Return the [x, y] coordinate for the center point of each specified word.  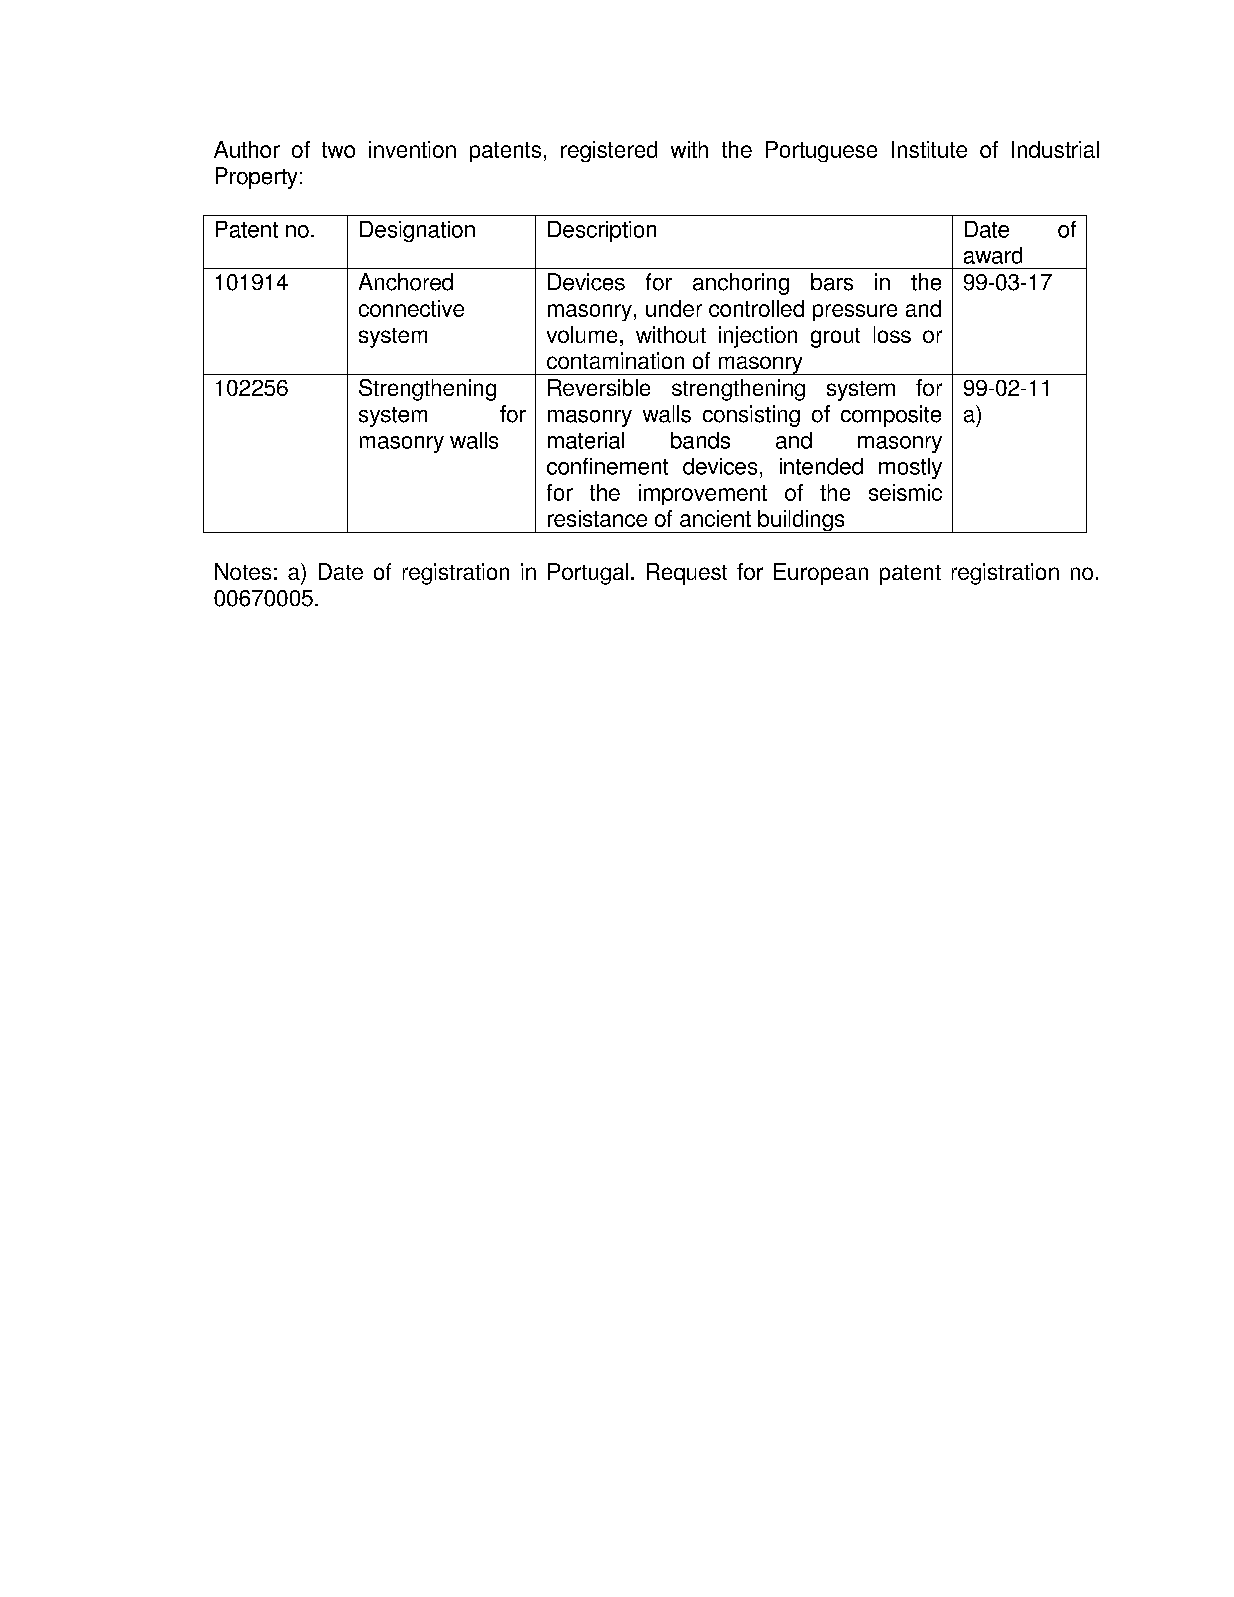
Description [602, 231]
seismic [905, 492]
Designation [417, 231]
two [338, 150]
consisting [751, 416]
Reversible [599, 387]
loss [892, 334]
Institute [929, 149]
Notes [243, 571]
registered [609, 151]
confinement [607, 466]
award [993, 255]
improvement [703, 494]
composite [891, 416]
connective [411, 308]
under [674, 308]
